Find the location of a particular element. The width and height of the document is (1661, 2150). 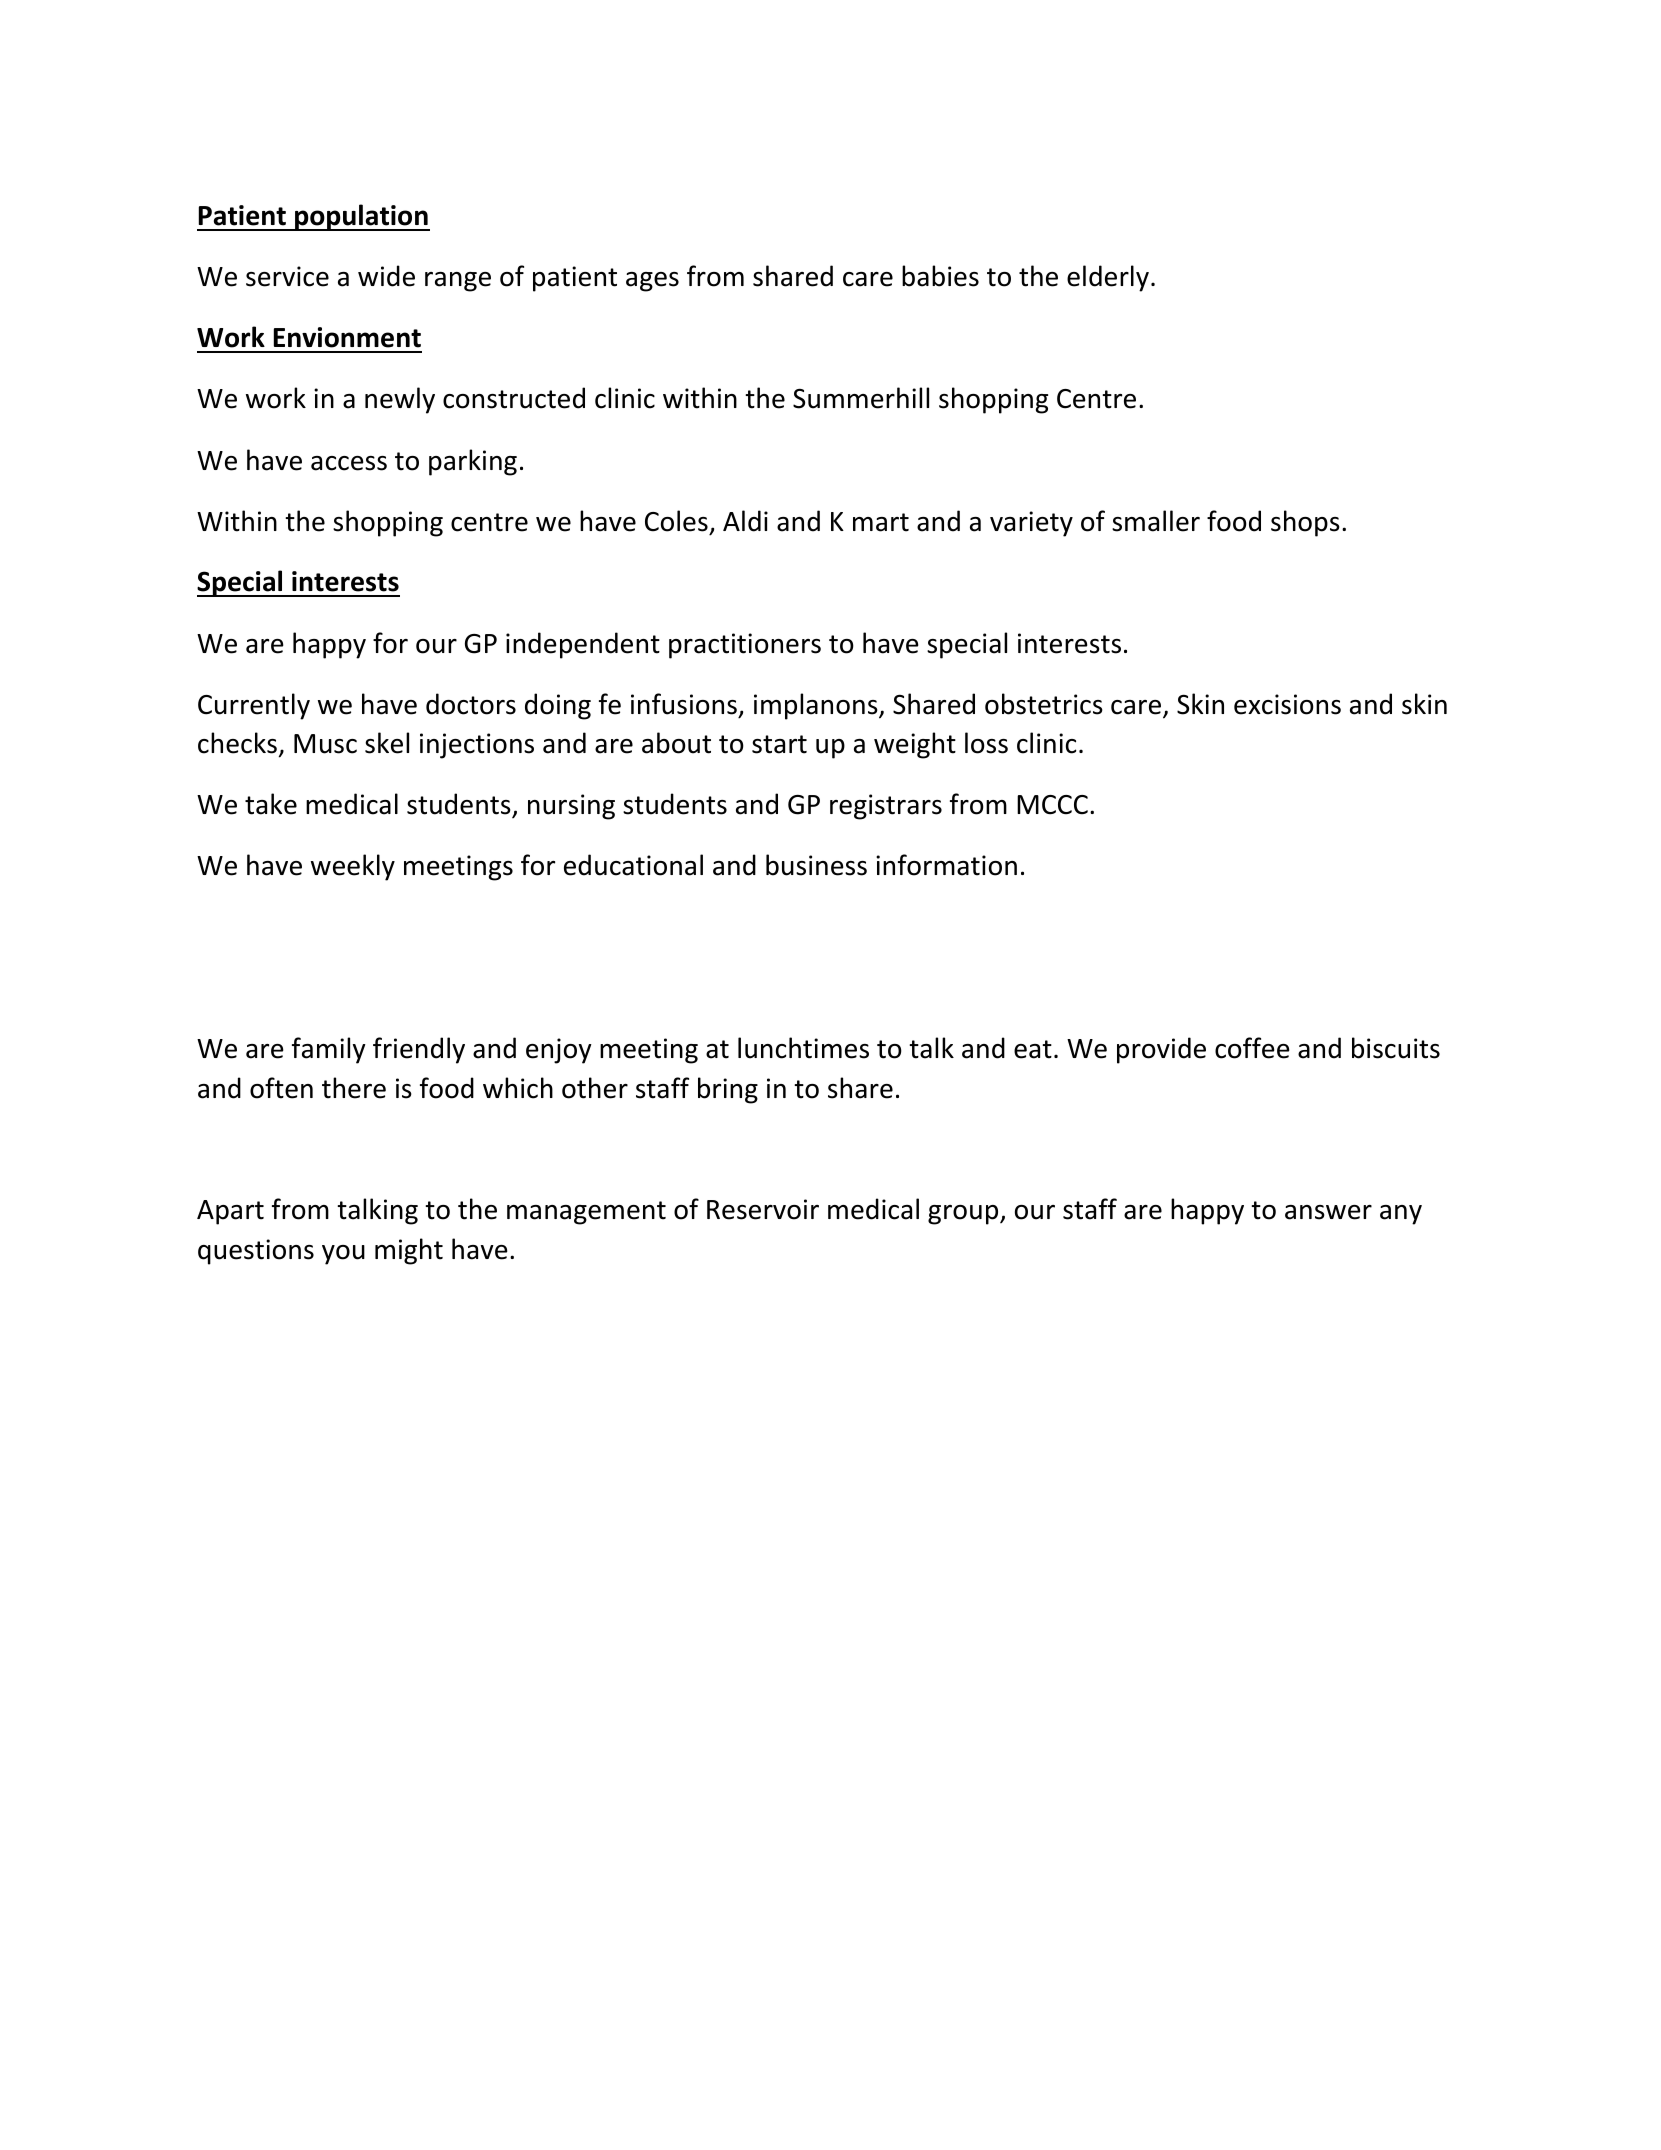

babies is located at coordinates (940, 276).
